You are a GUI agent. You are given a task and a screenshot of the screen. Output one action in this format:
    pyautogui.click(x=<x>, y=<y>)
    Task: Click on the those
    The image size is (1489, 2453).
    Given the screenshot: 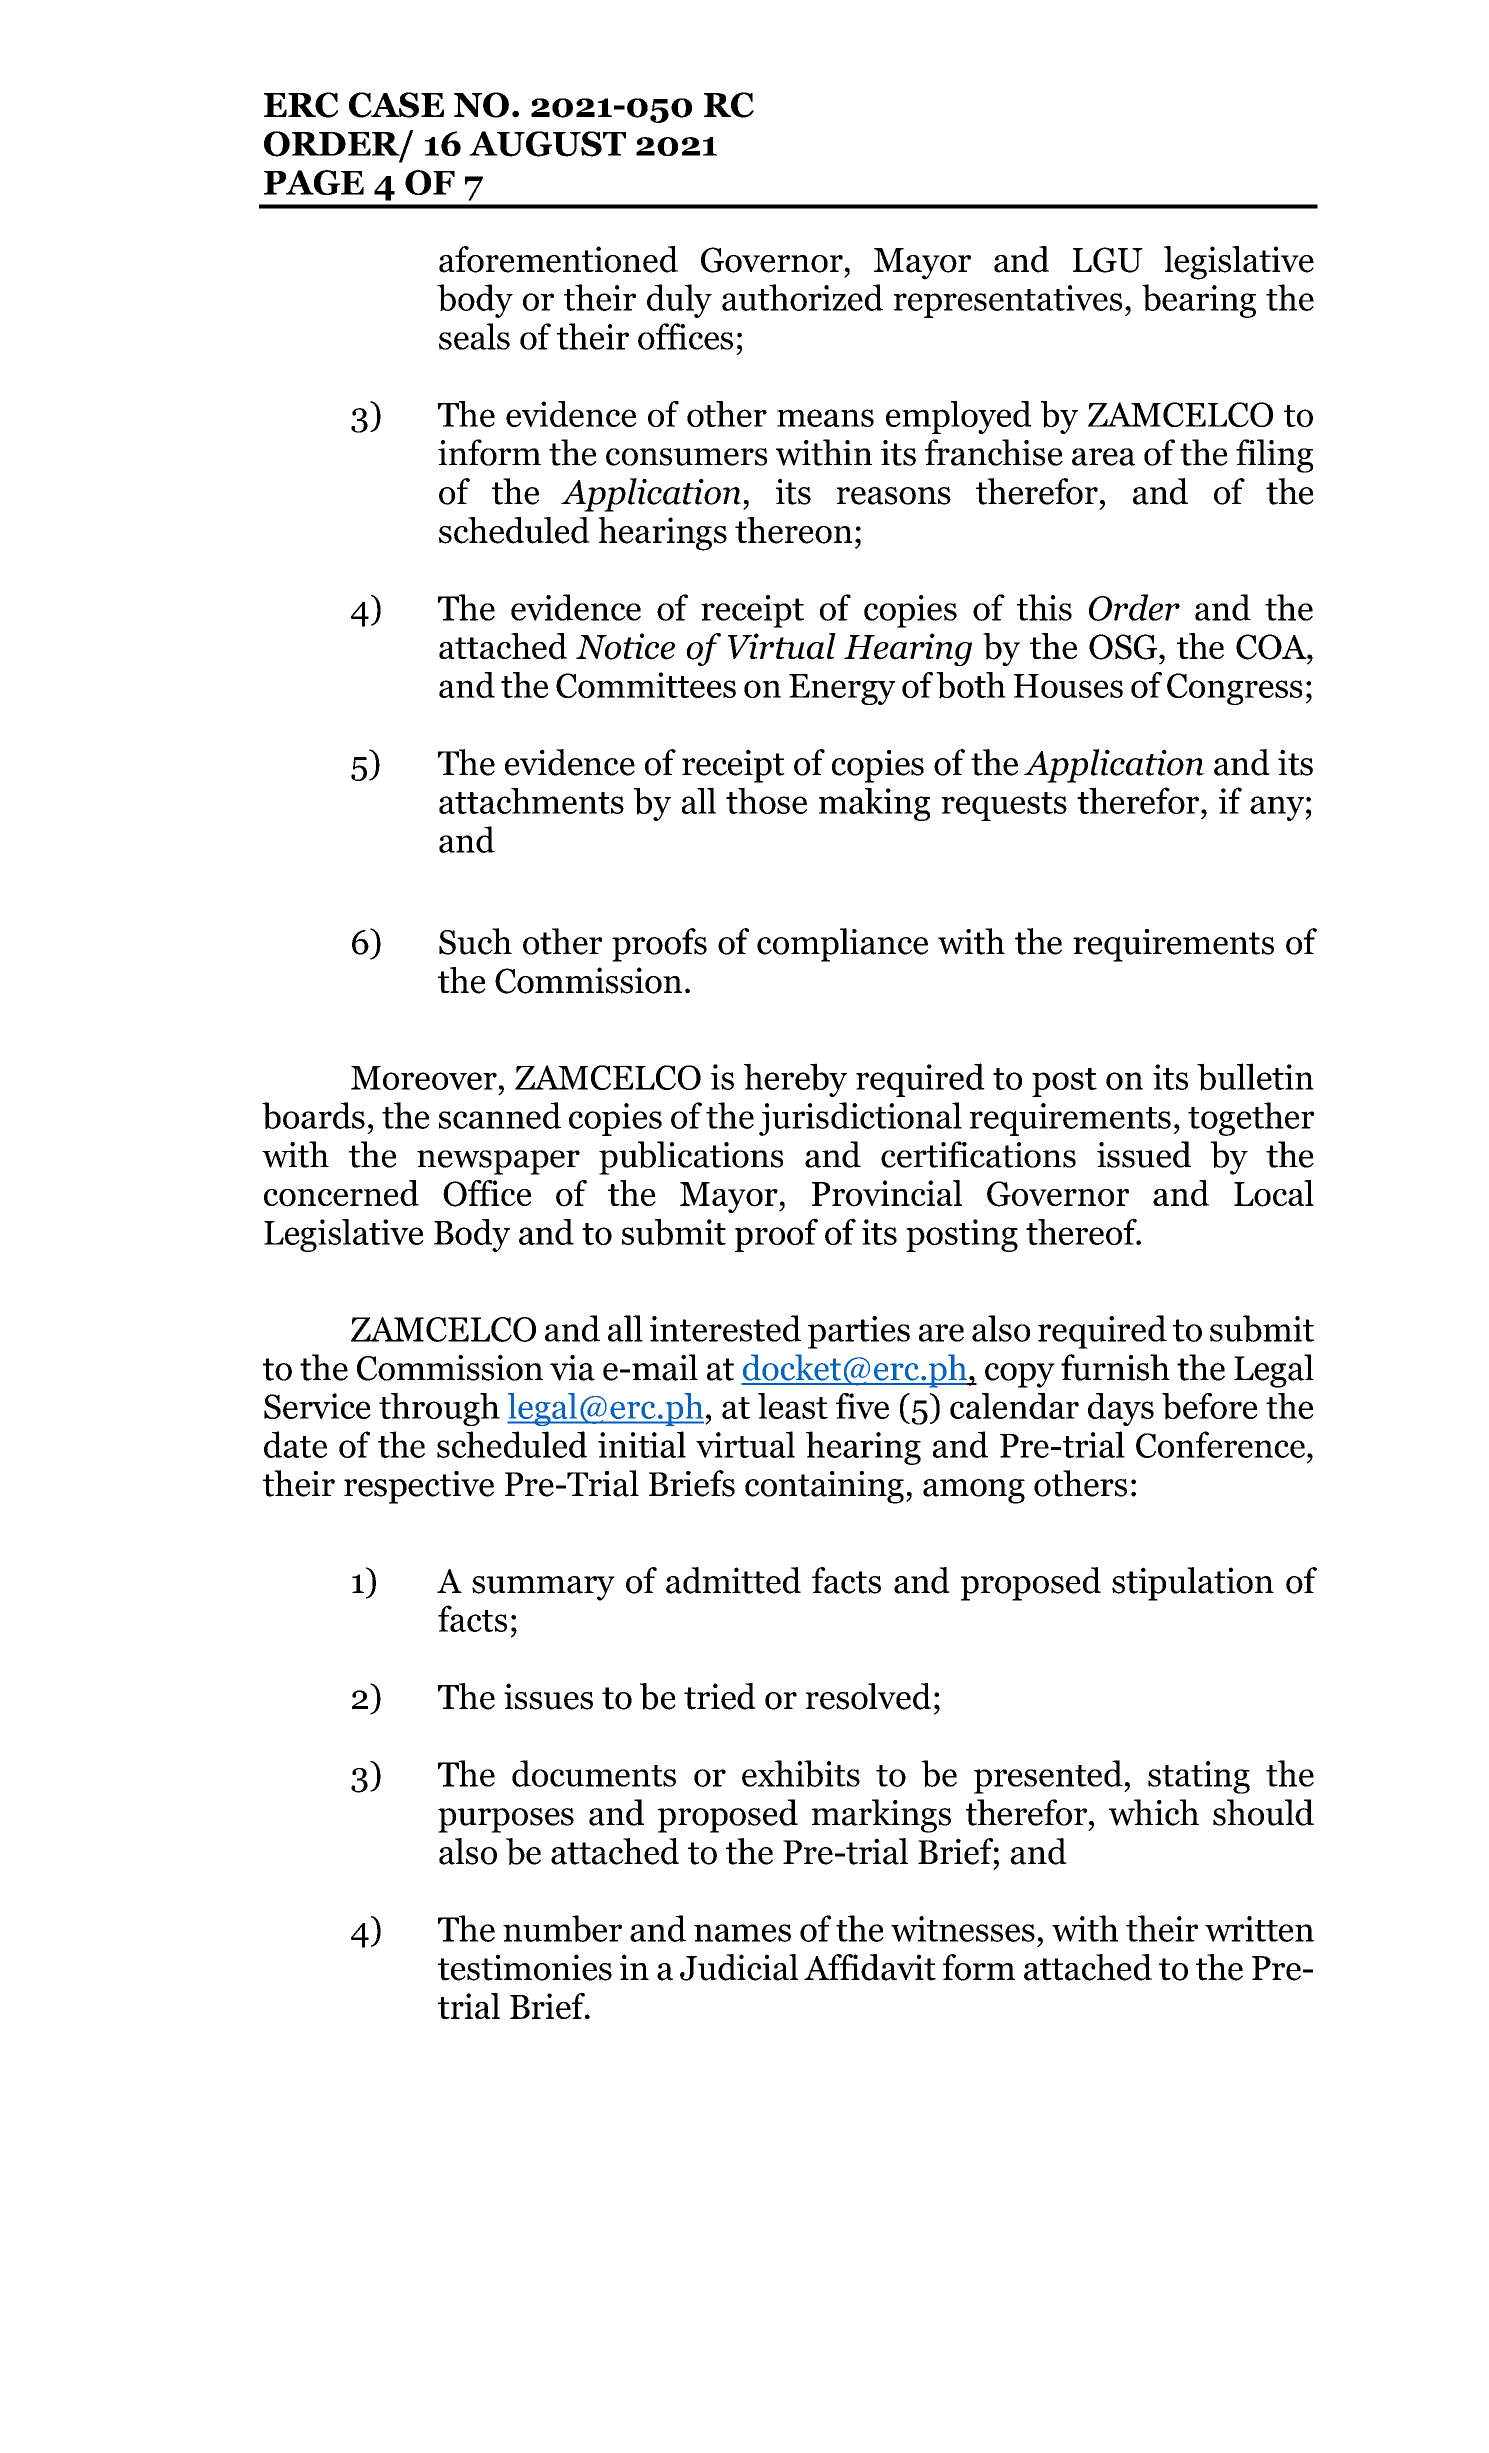 What is the action you would take?
    pyautogui.click(x=766, y=800)
